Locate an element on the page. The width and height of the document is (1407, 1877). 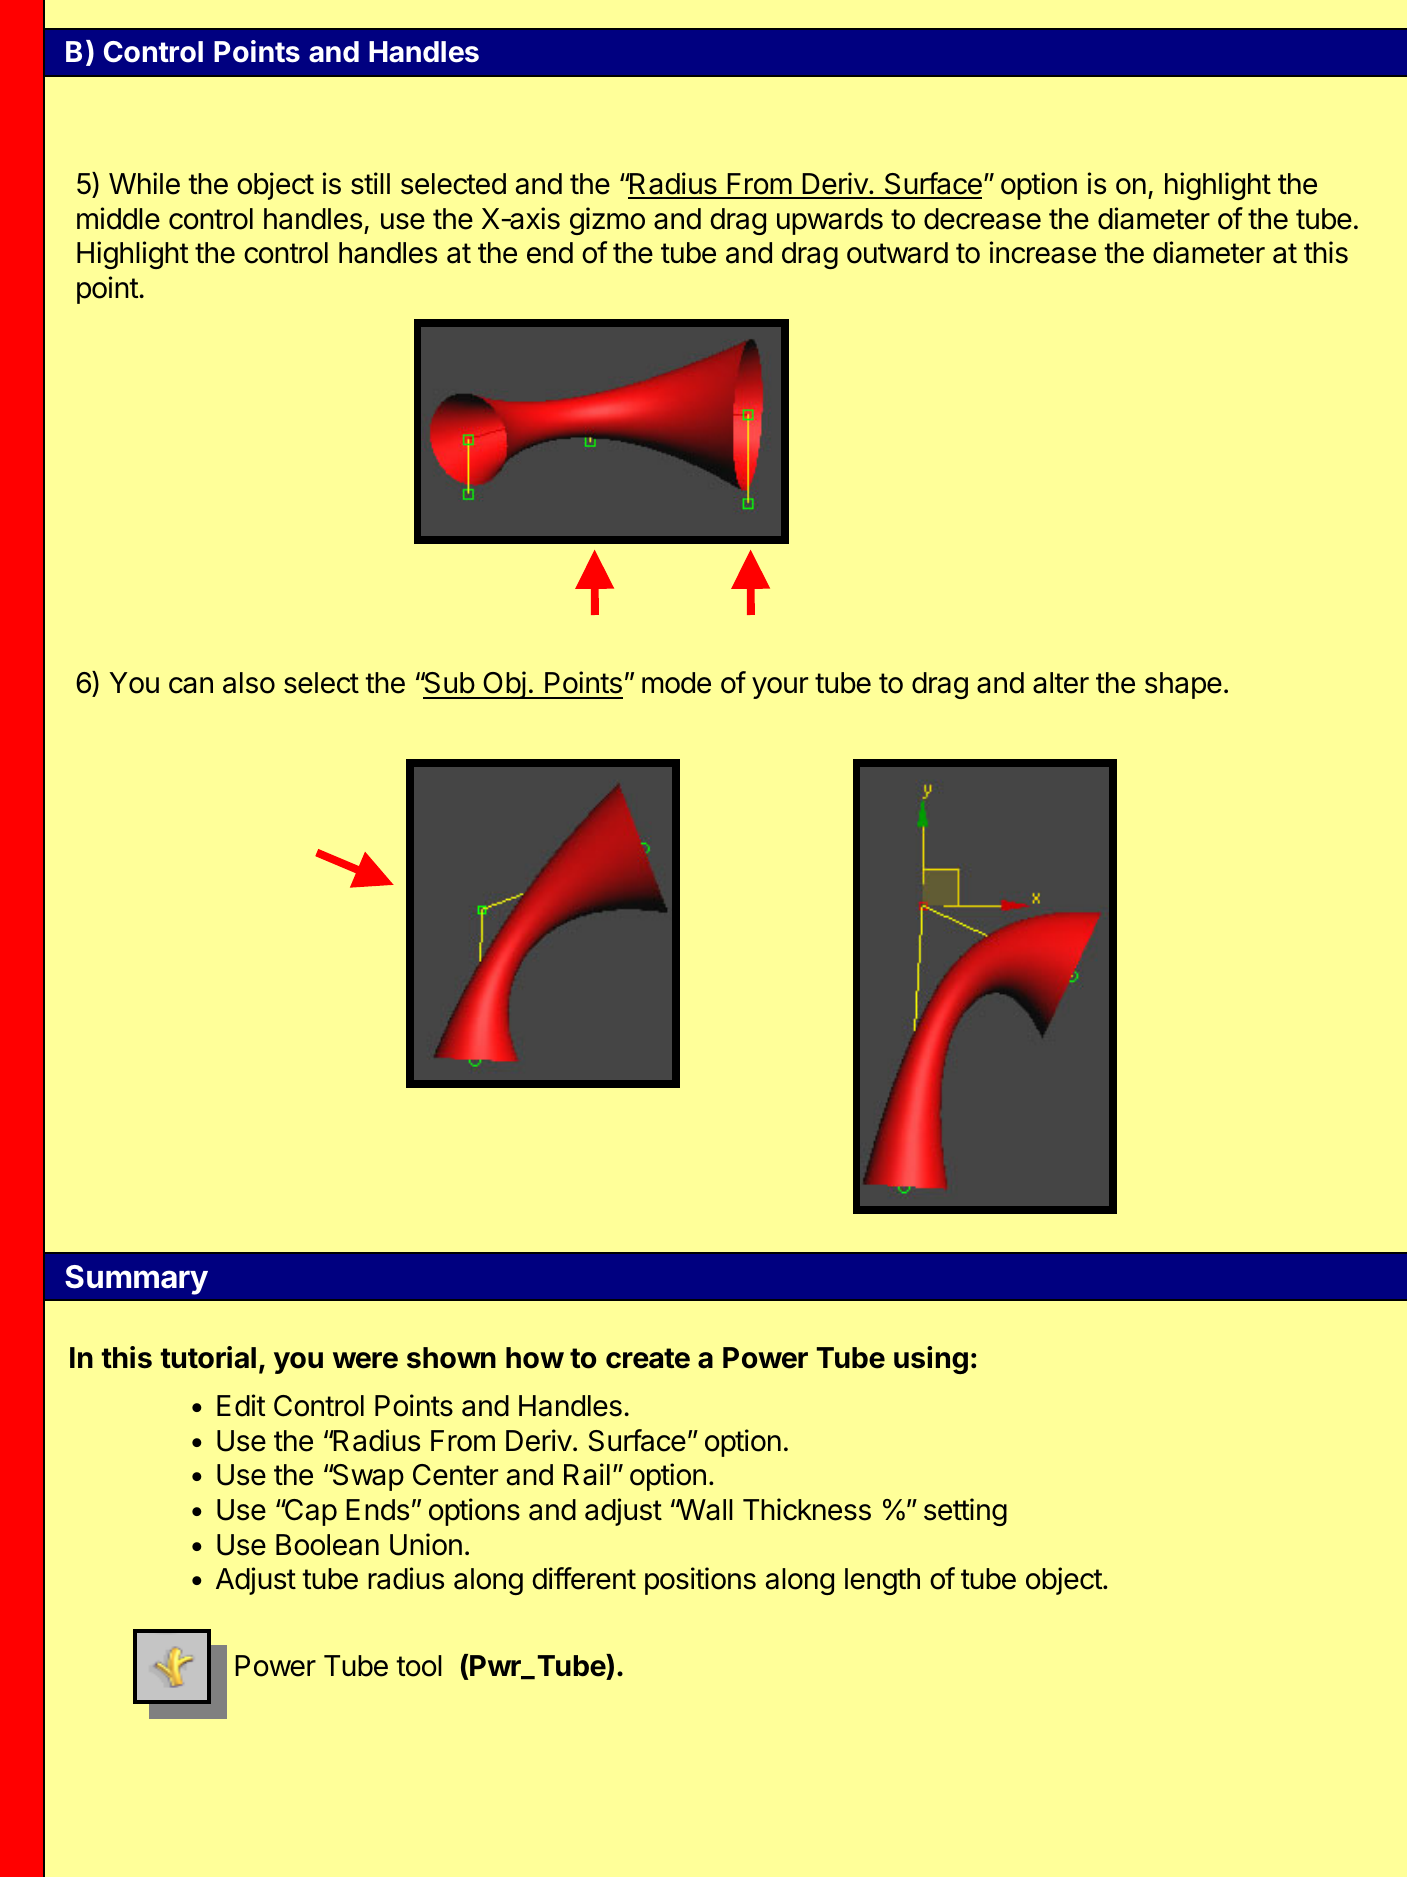
can is located at coordinates (191, 685).
